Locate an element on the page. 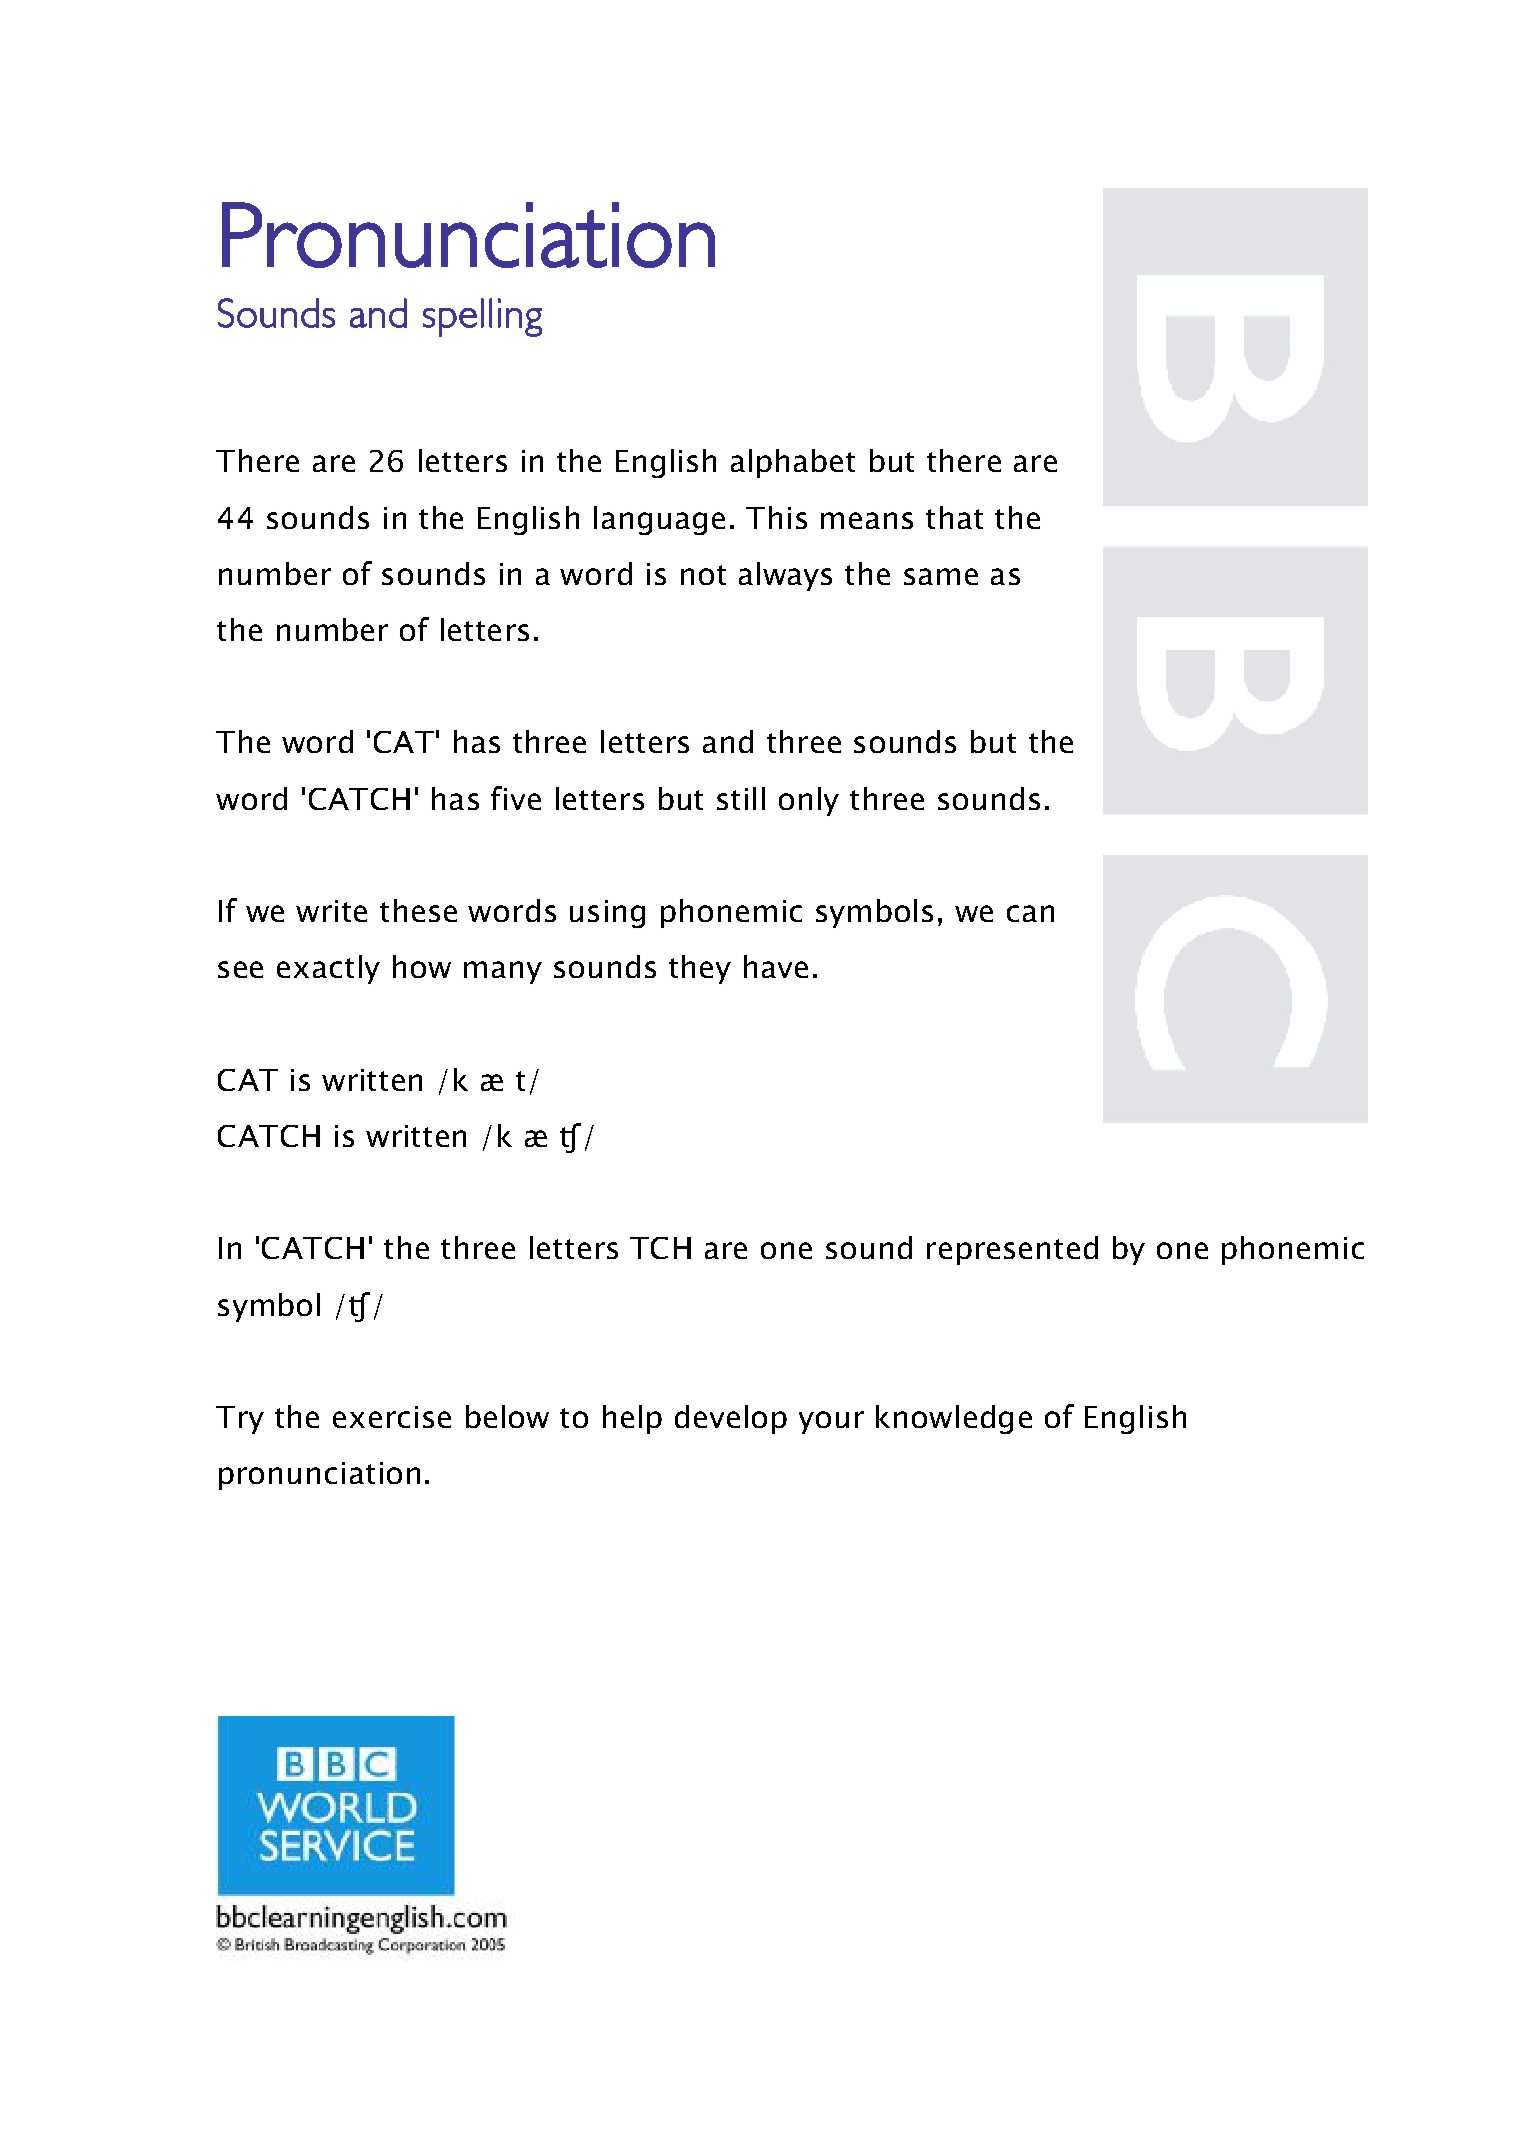 The width and height of the page is (1515, 2141). exactly is located at coordinates (328, 969).
